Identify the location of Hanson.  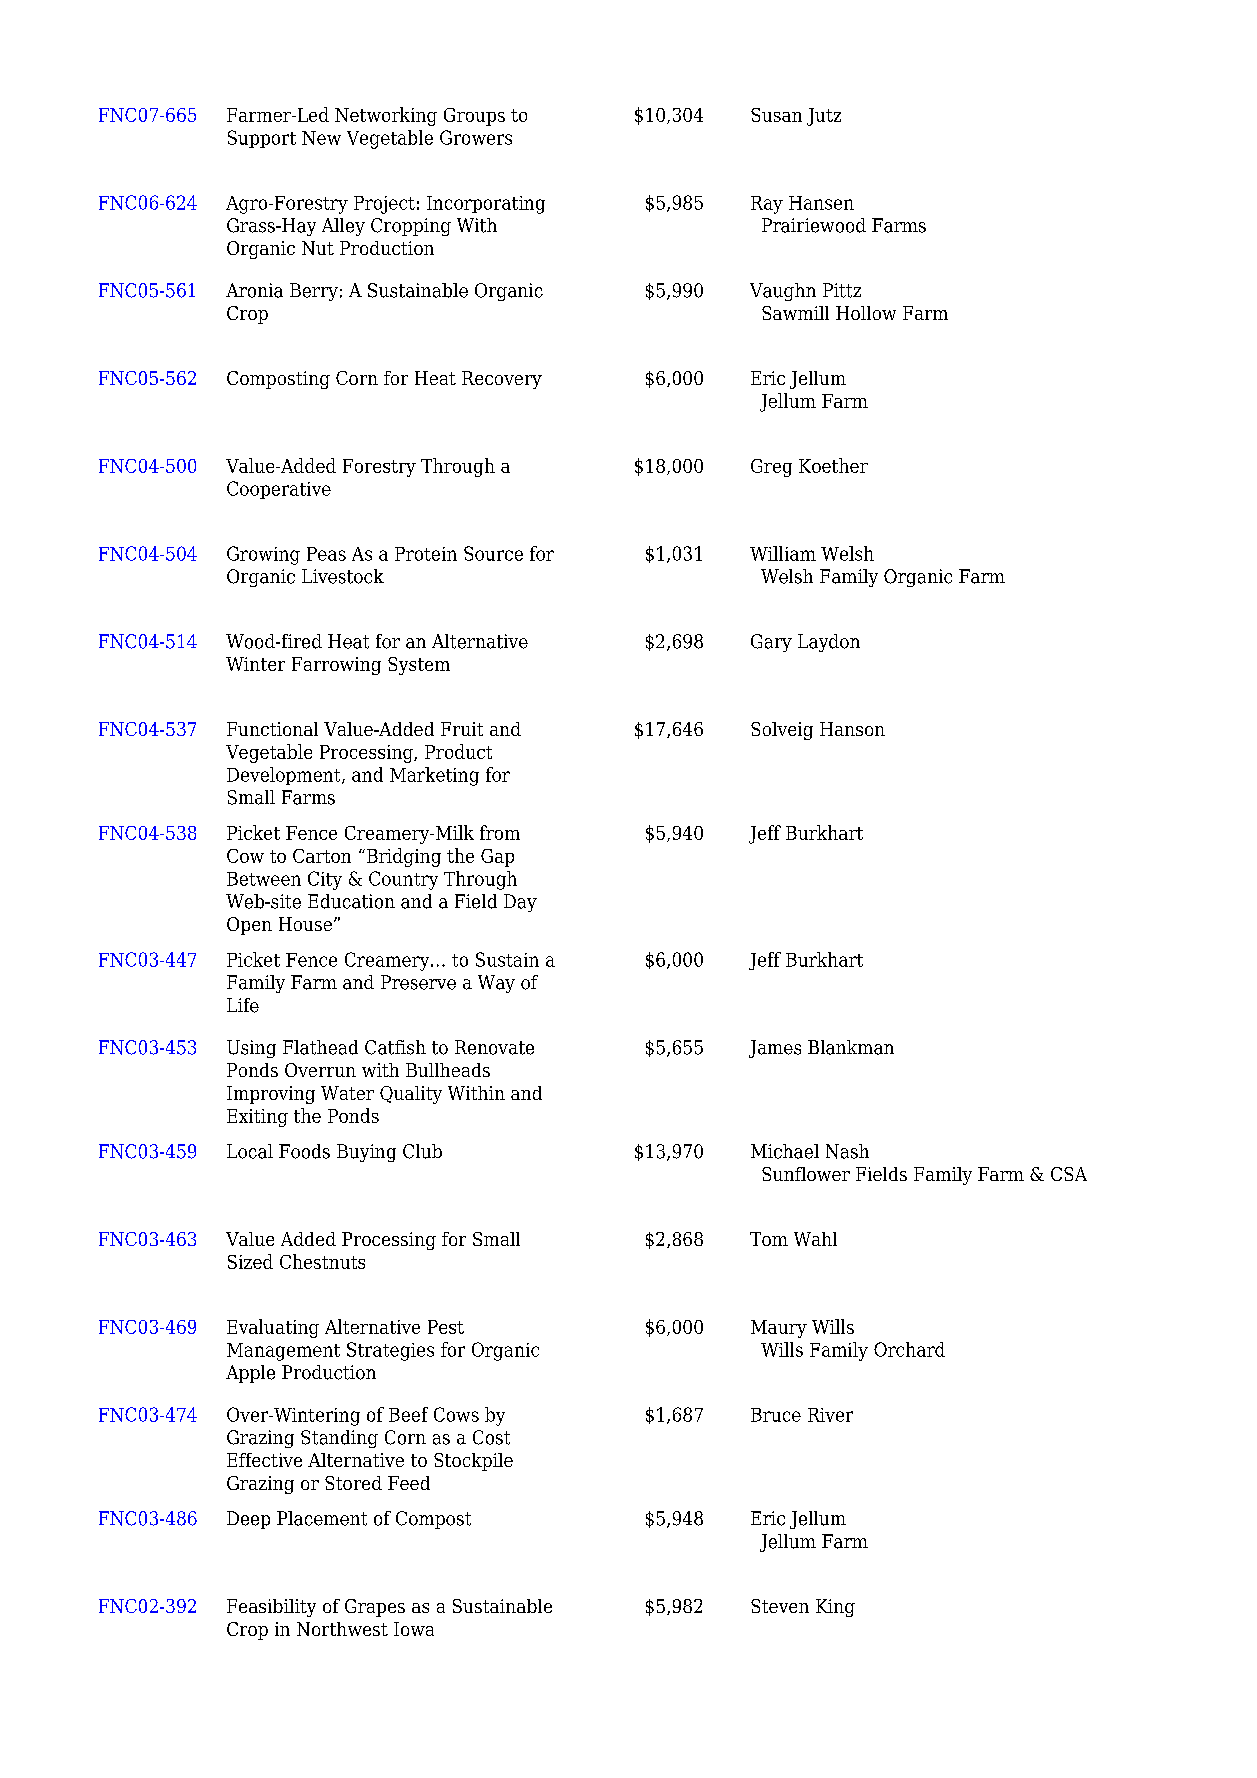
(852, 729).
